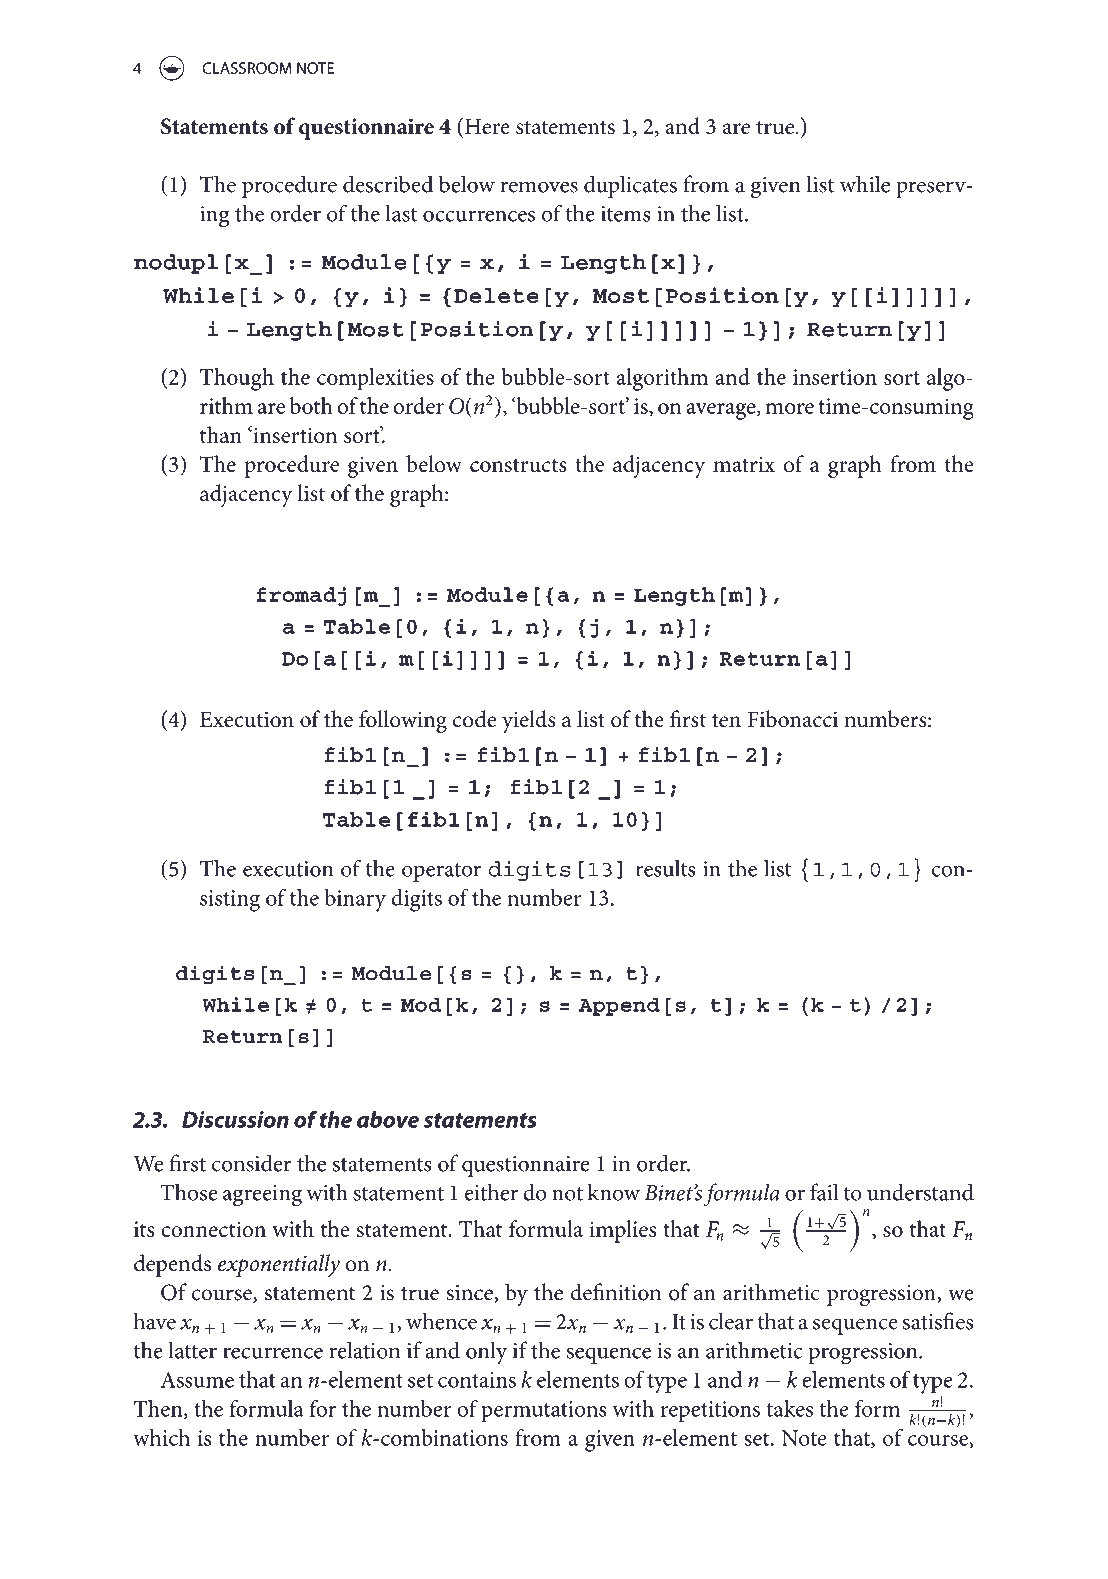 Image resolution: width=1108 pixels, height=1579 pixels. Describe the element at coordinates (247, 68) in the screenshot. I see `CLASSROOM` at that location.
